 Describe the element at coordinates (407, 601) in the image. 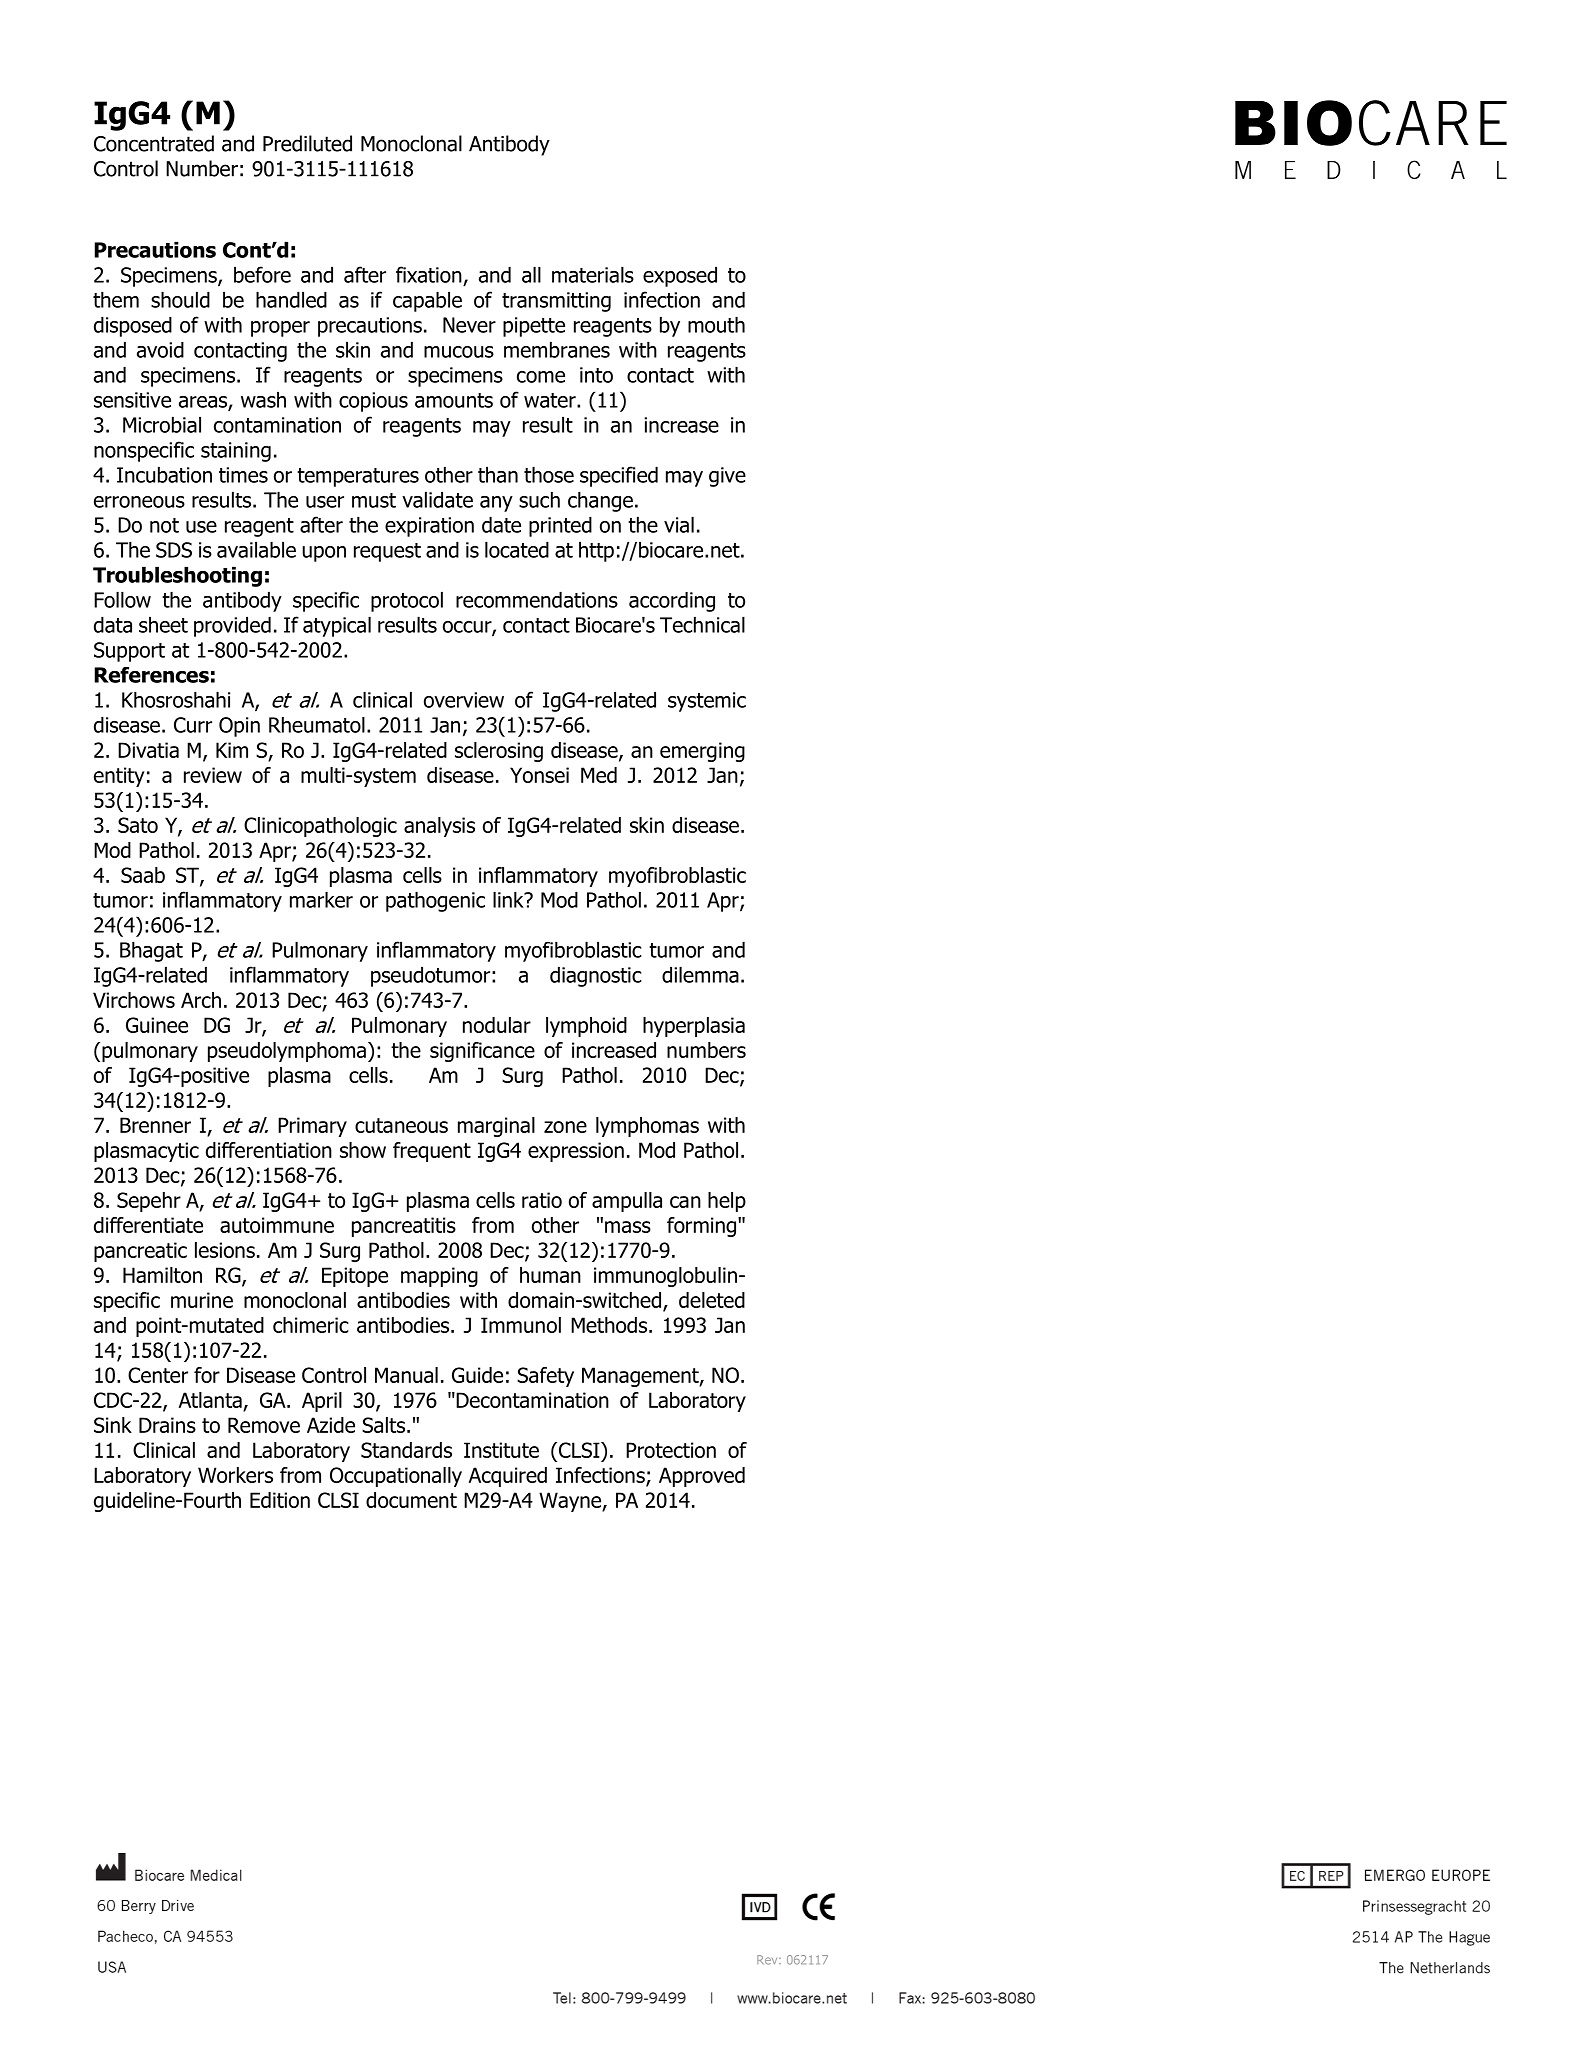

I see `protocol` at that location.
